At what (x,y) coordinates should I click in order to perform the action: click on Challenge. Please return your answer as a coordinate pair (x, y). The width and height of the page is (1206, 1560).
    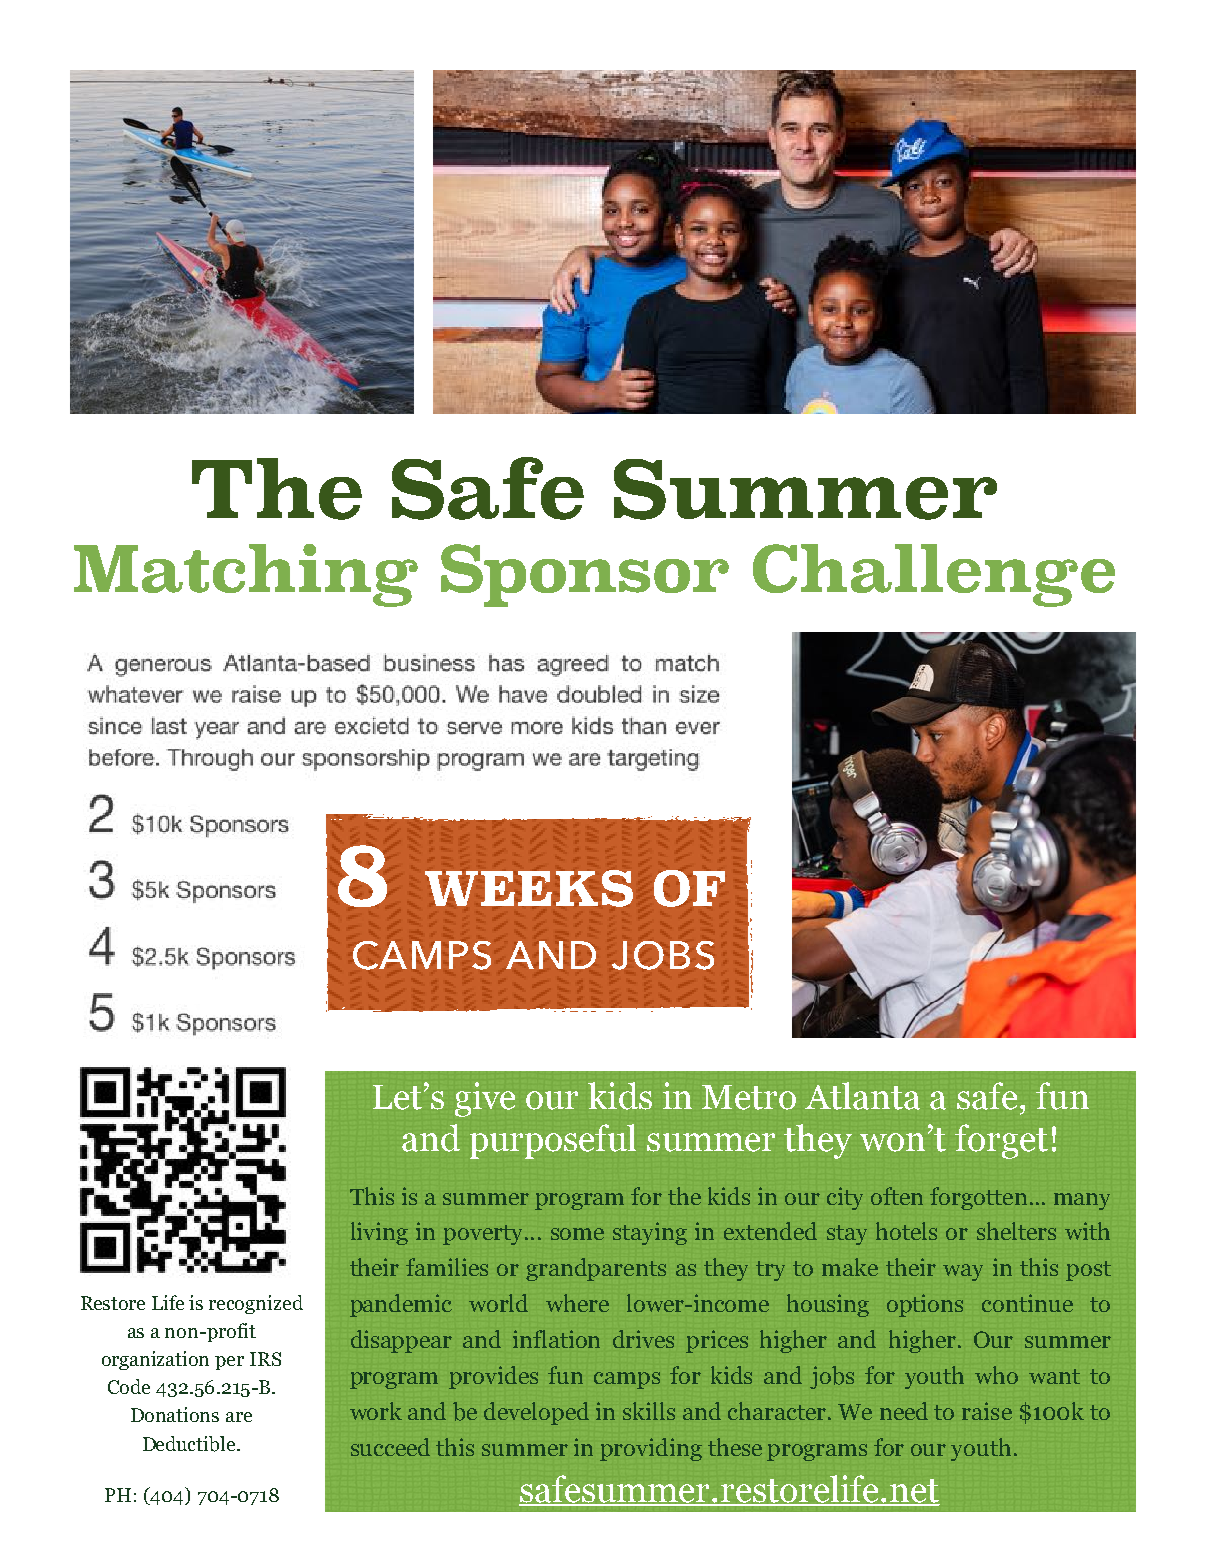
    Looking at the image, I should click on (934, 575).
